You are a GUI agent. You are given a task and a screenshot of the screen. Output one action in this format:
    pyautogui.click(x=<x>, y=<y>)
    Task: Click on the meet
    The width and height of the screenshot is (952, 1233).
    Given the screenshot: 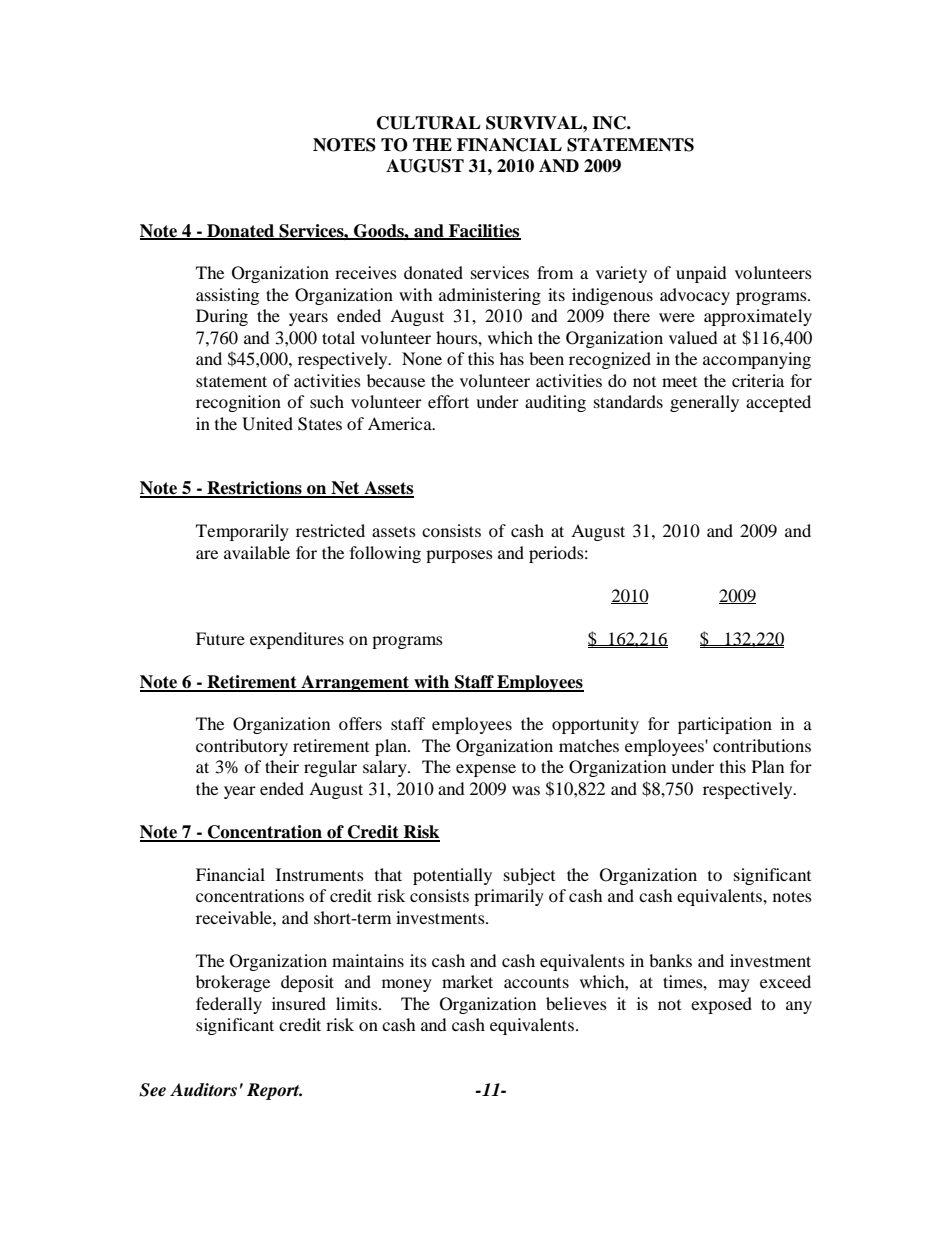 What is the action you would take?
    pyautogui.click(x=679, y=381)
